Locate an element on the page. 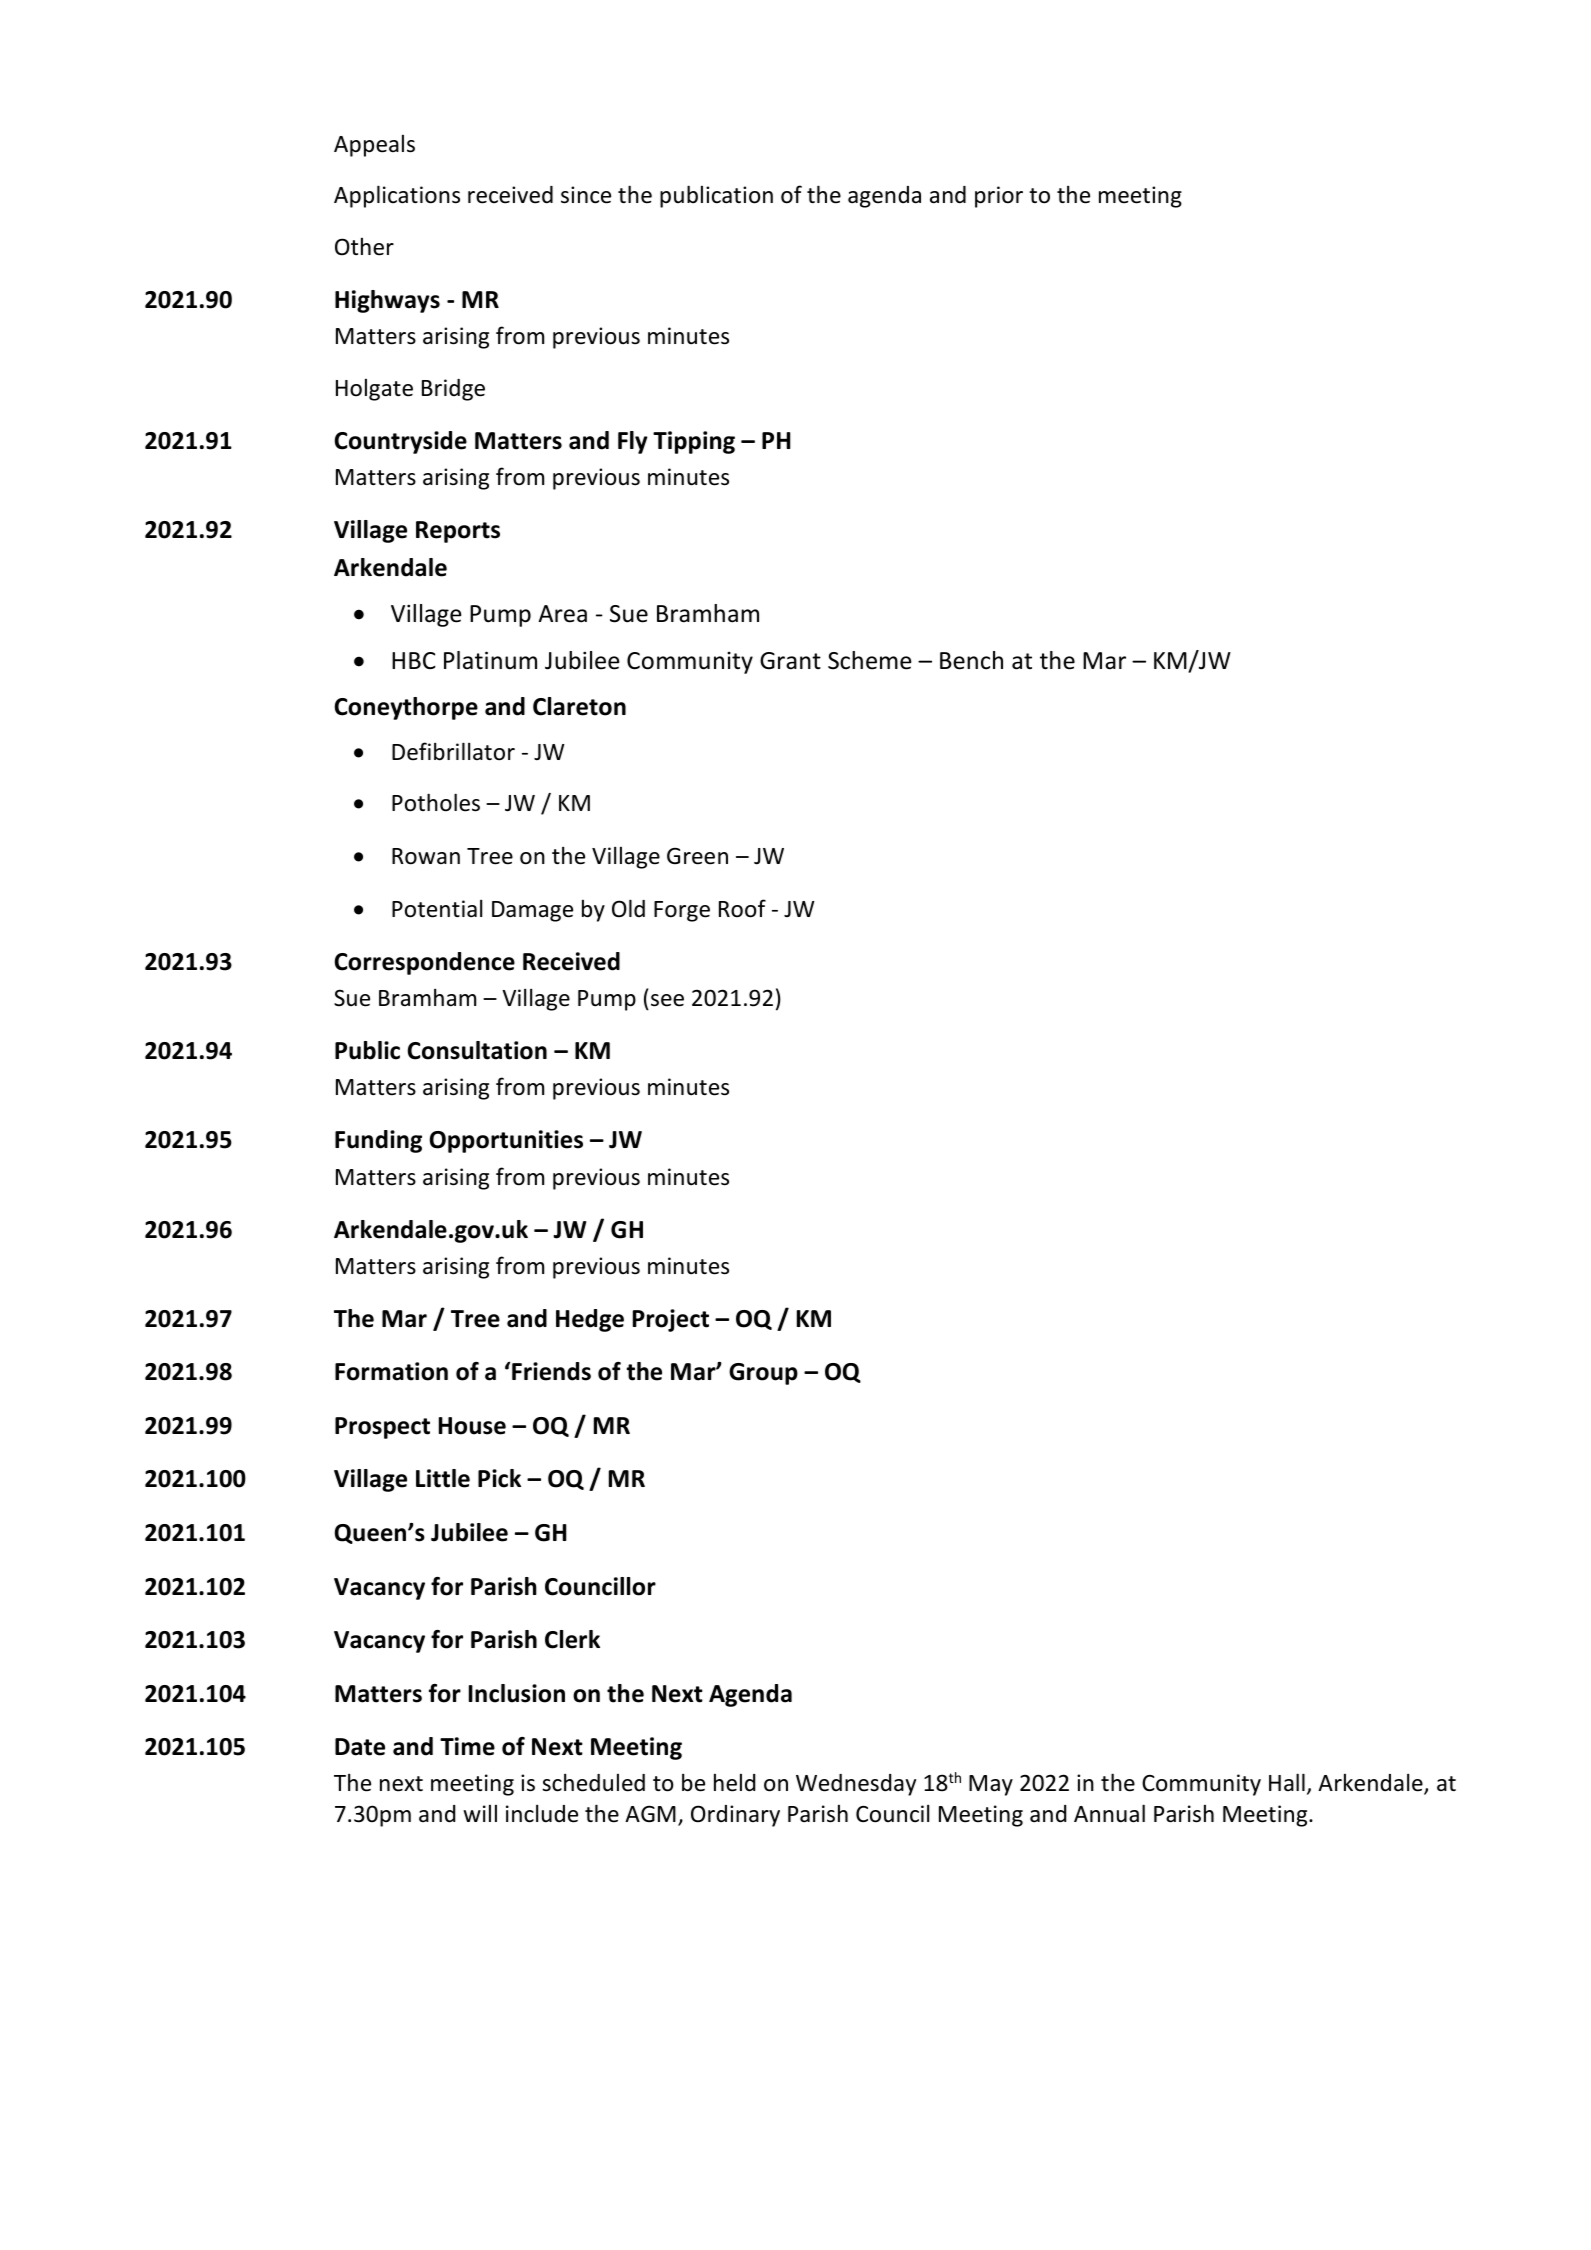 Image resolution: width=1591 pixels, height=2250 pixels. Wednesday is located at coordinates (856, 1785).
